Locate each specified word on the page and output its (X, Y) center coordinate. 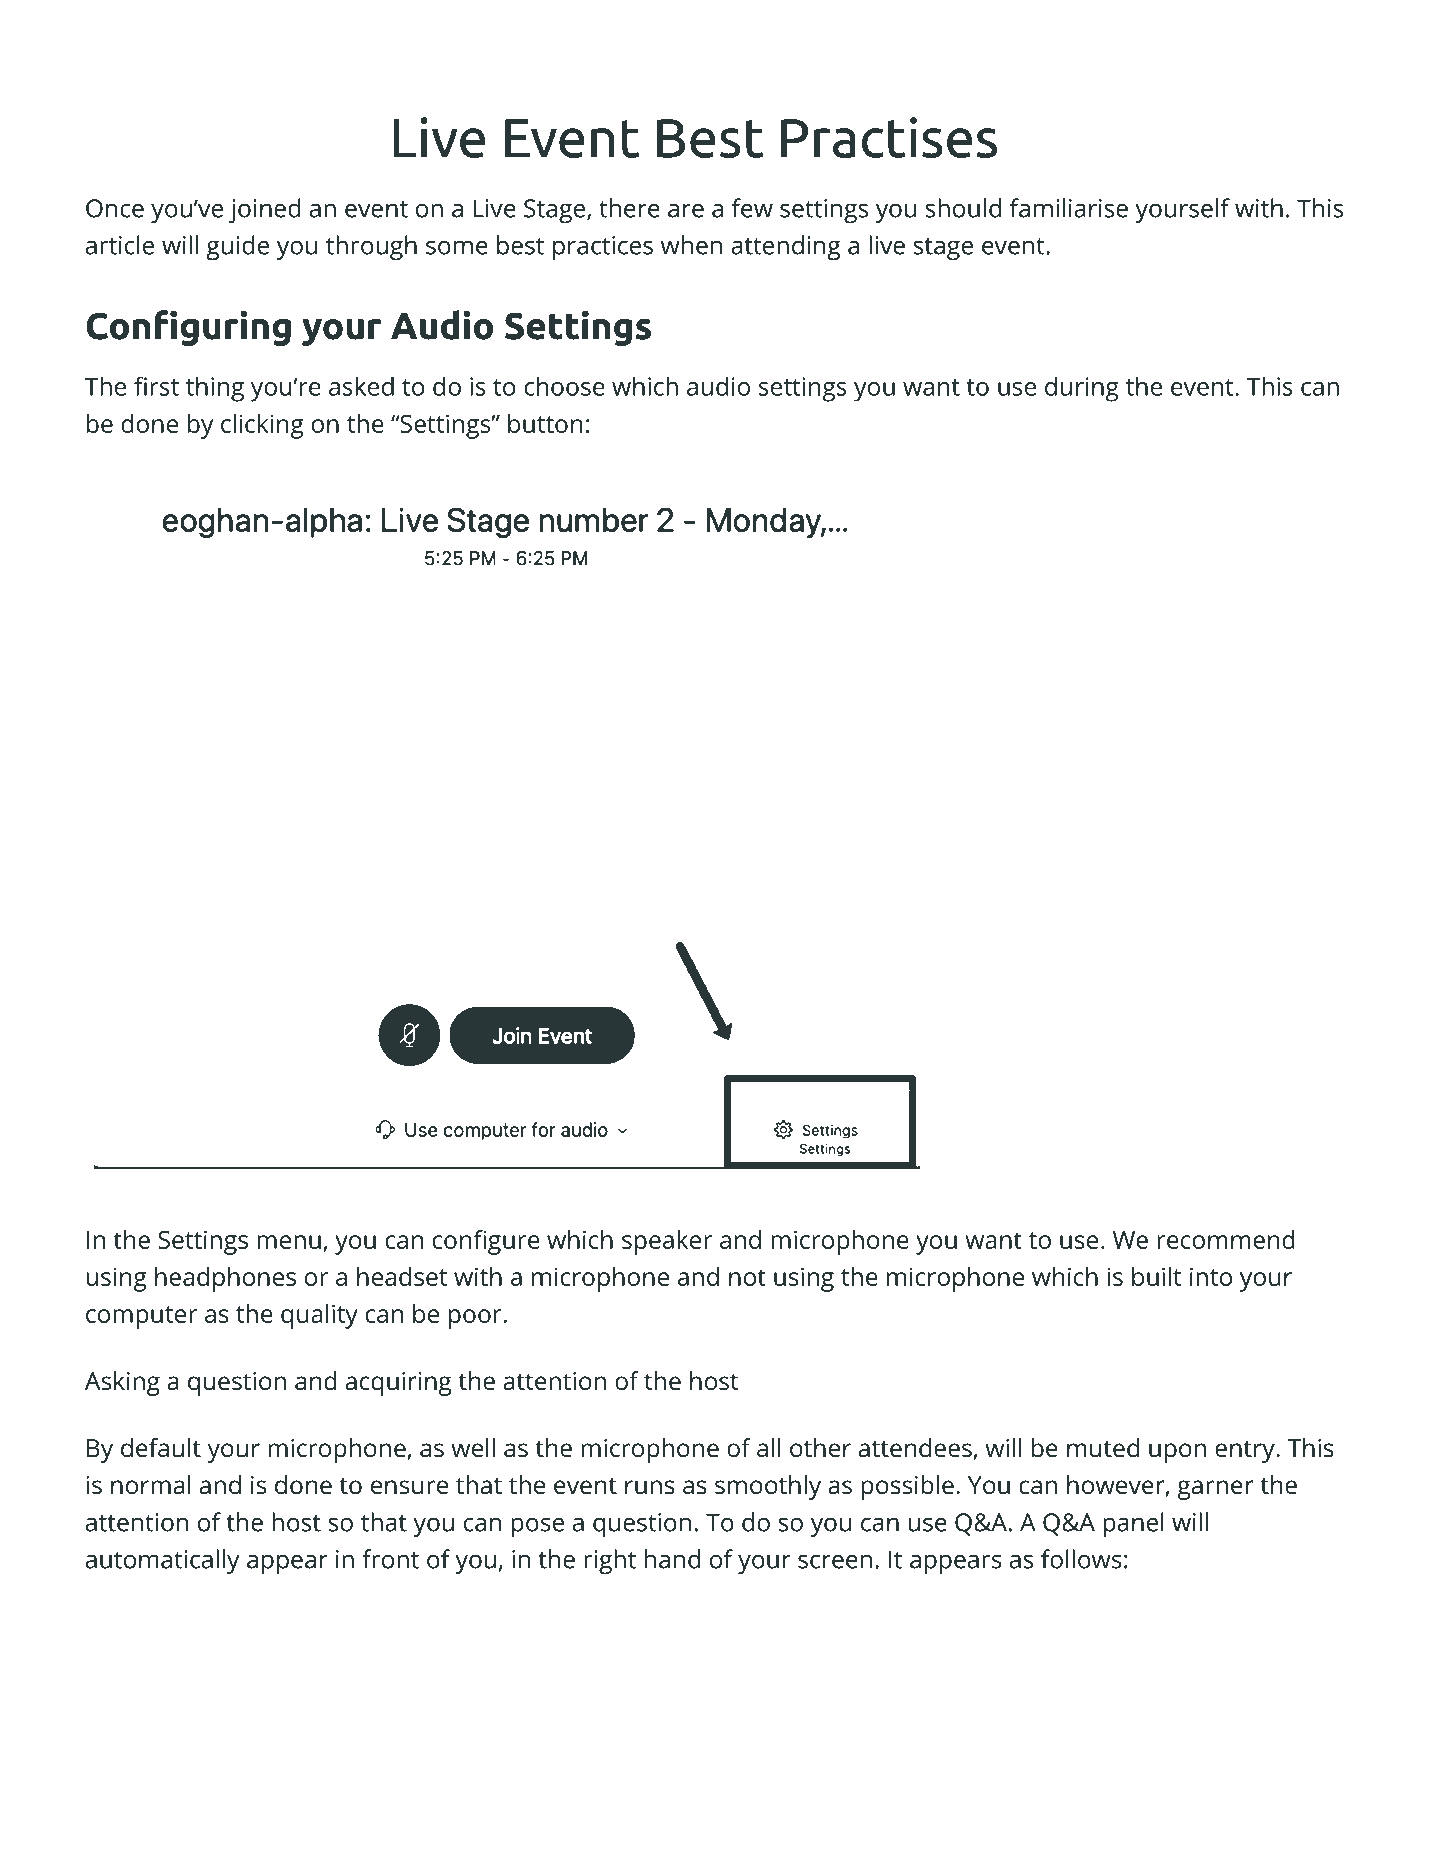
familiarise (1069, 208)
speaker (667, 1242)
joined (265, 210)
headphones (225, 1279)
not (747, 1277)
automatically (163, 1561)
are (686, 211)
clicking (262, 426)
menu (289, 1242)
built (1156, 1276)
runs (650, 1487)
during (1082, 389)
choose (564, 386)
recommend (1226, 1239)
